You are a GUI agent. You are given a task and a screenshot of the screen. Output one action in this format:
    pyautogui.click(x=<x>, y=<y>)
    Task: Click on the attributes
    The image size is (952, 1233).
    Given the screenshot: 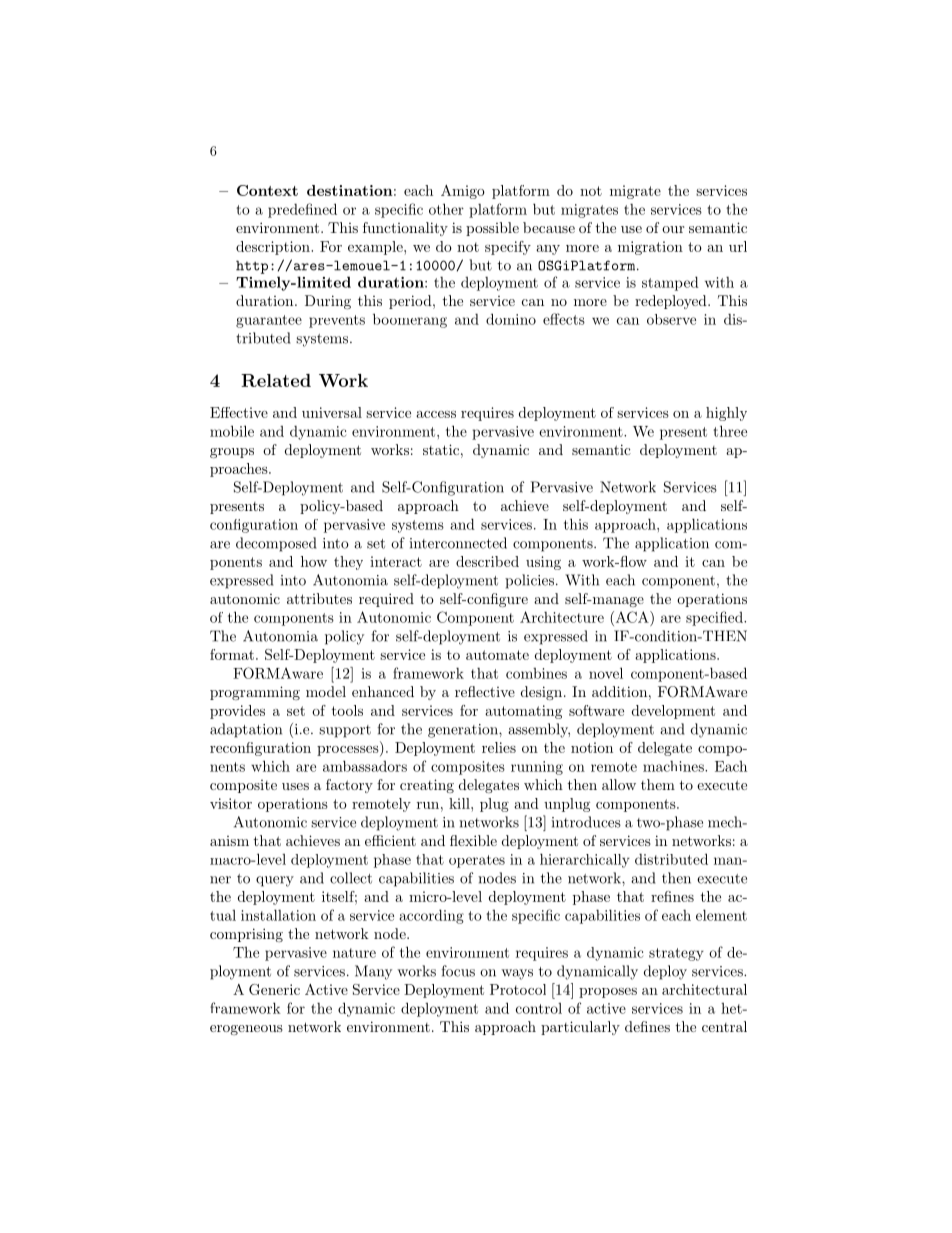 What is the action you would take?
    pyautogui.click(x=319, y=598)
